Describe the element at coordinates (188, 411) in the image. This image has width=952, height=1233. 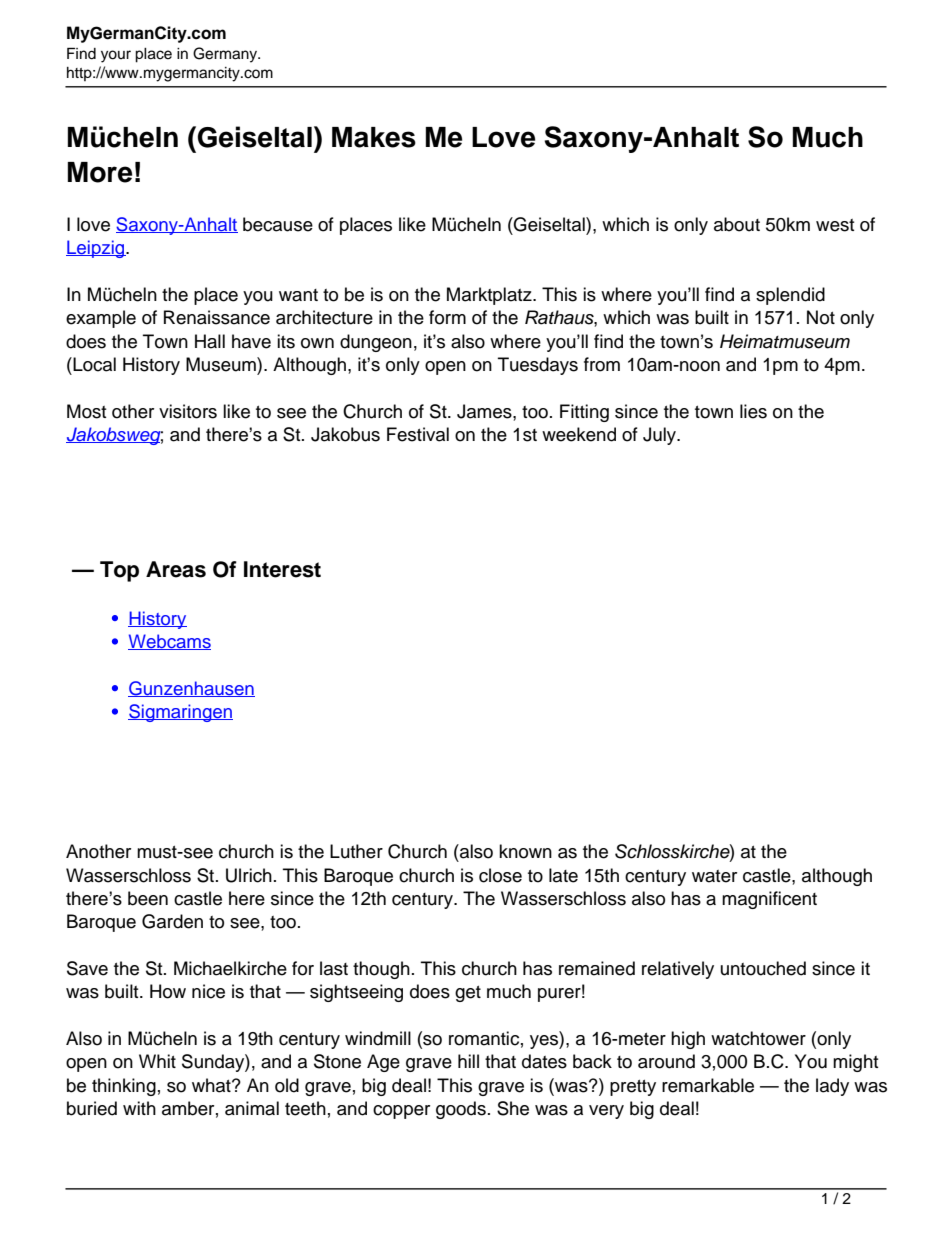
I see `visitors` at that location.
